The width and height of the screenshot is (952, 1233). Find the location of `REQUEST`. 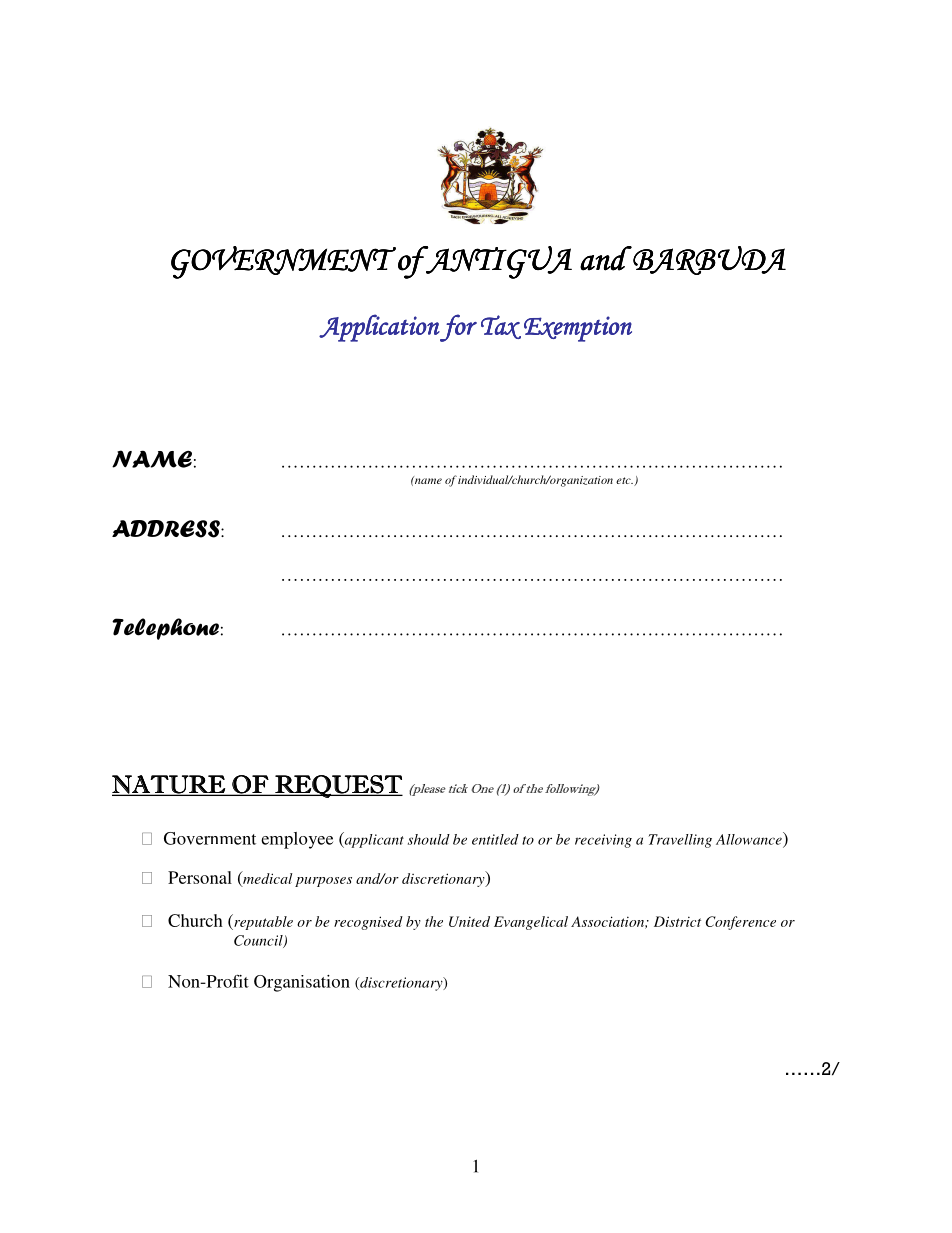

REQUEST is located at coordinates (338, 786).
